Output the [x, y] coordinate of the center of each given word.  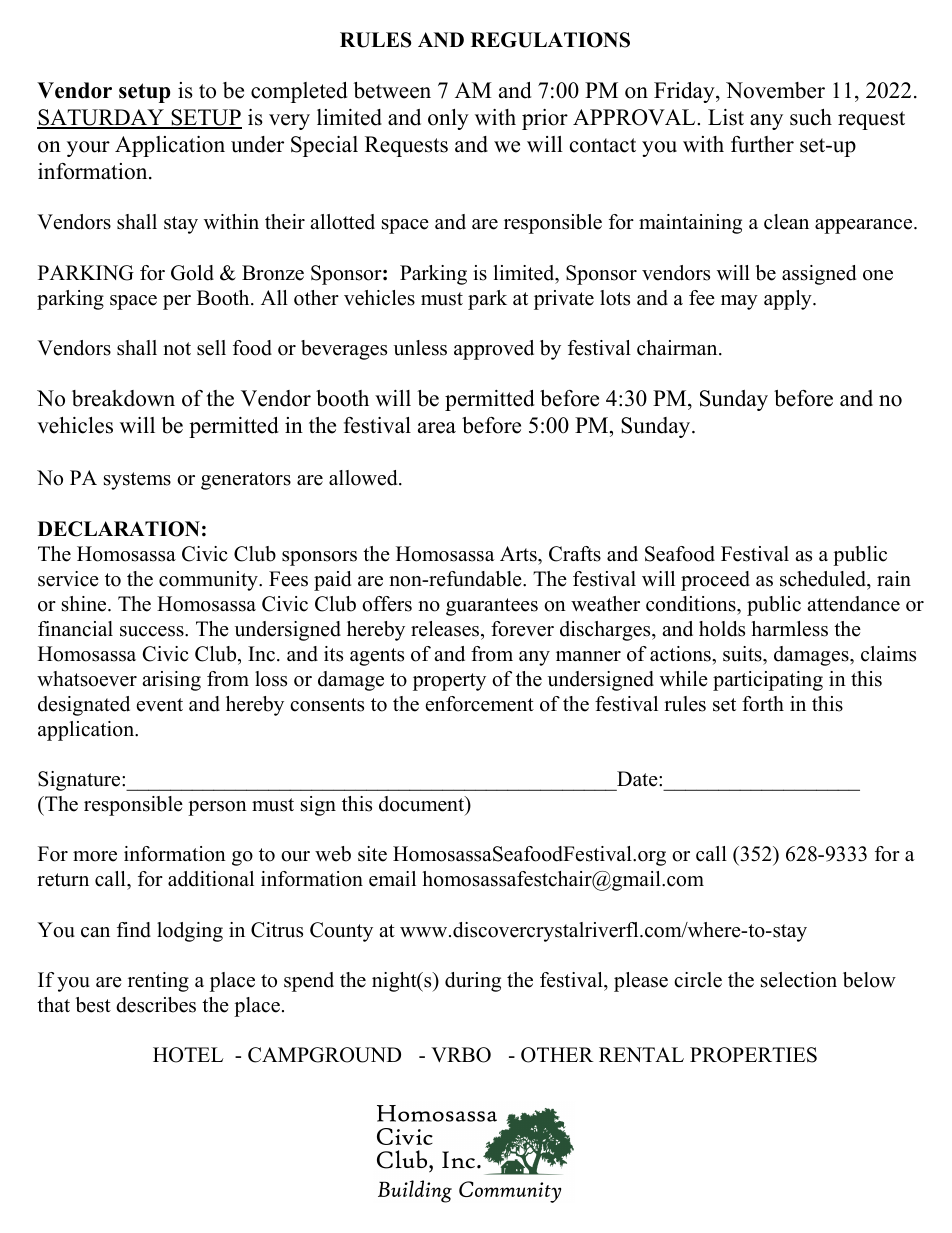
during [473, 982]
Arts [519, 554]
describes [156, 1005]
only [448, 119]
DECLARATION [119, 529]
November [775, 90]
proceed [715, 581]
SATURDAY [101, 118]
